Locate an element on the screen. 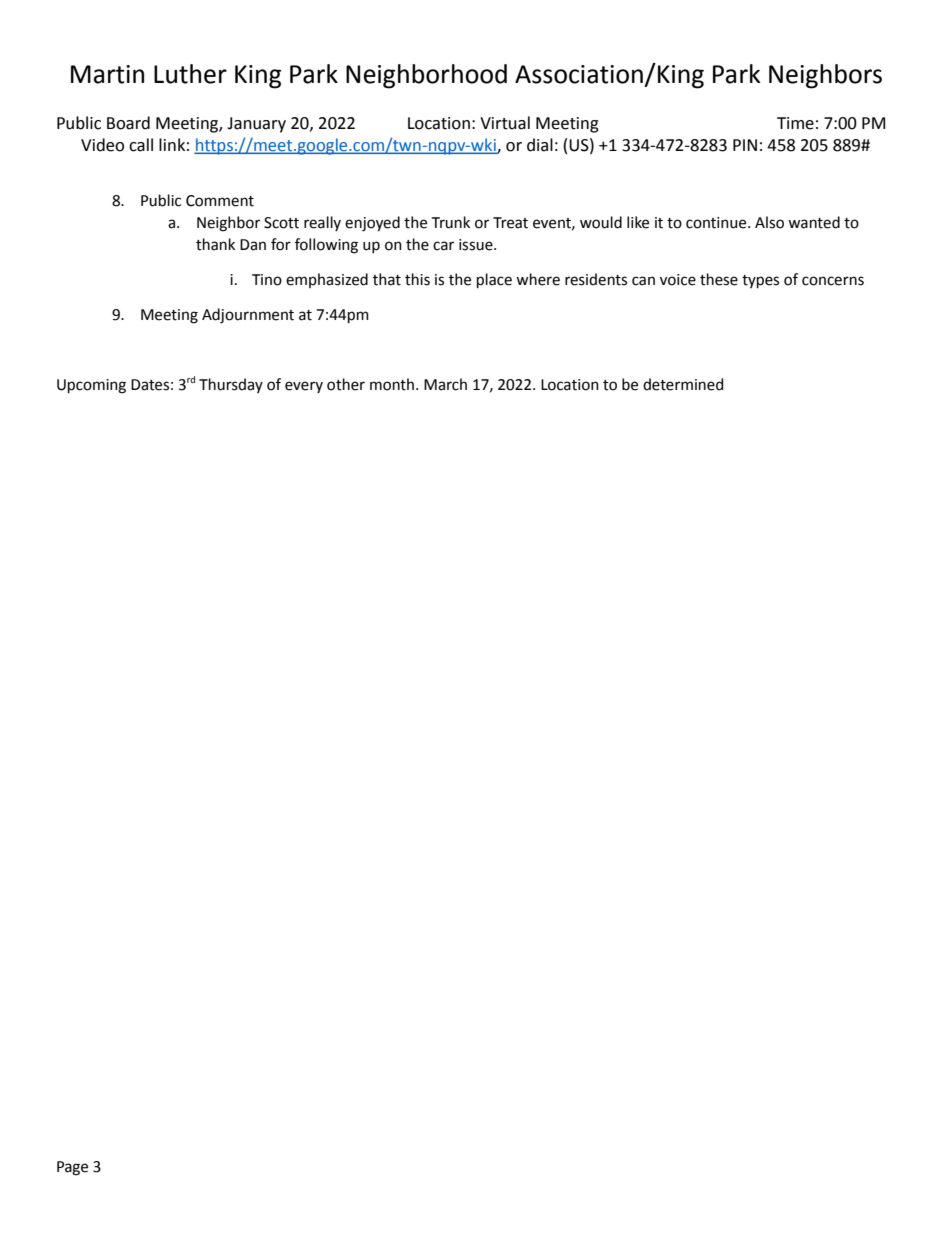 The width and height of the screenshot is (952, 1233). Page is located at coordinates (72, 1168).
